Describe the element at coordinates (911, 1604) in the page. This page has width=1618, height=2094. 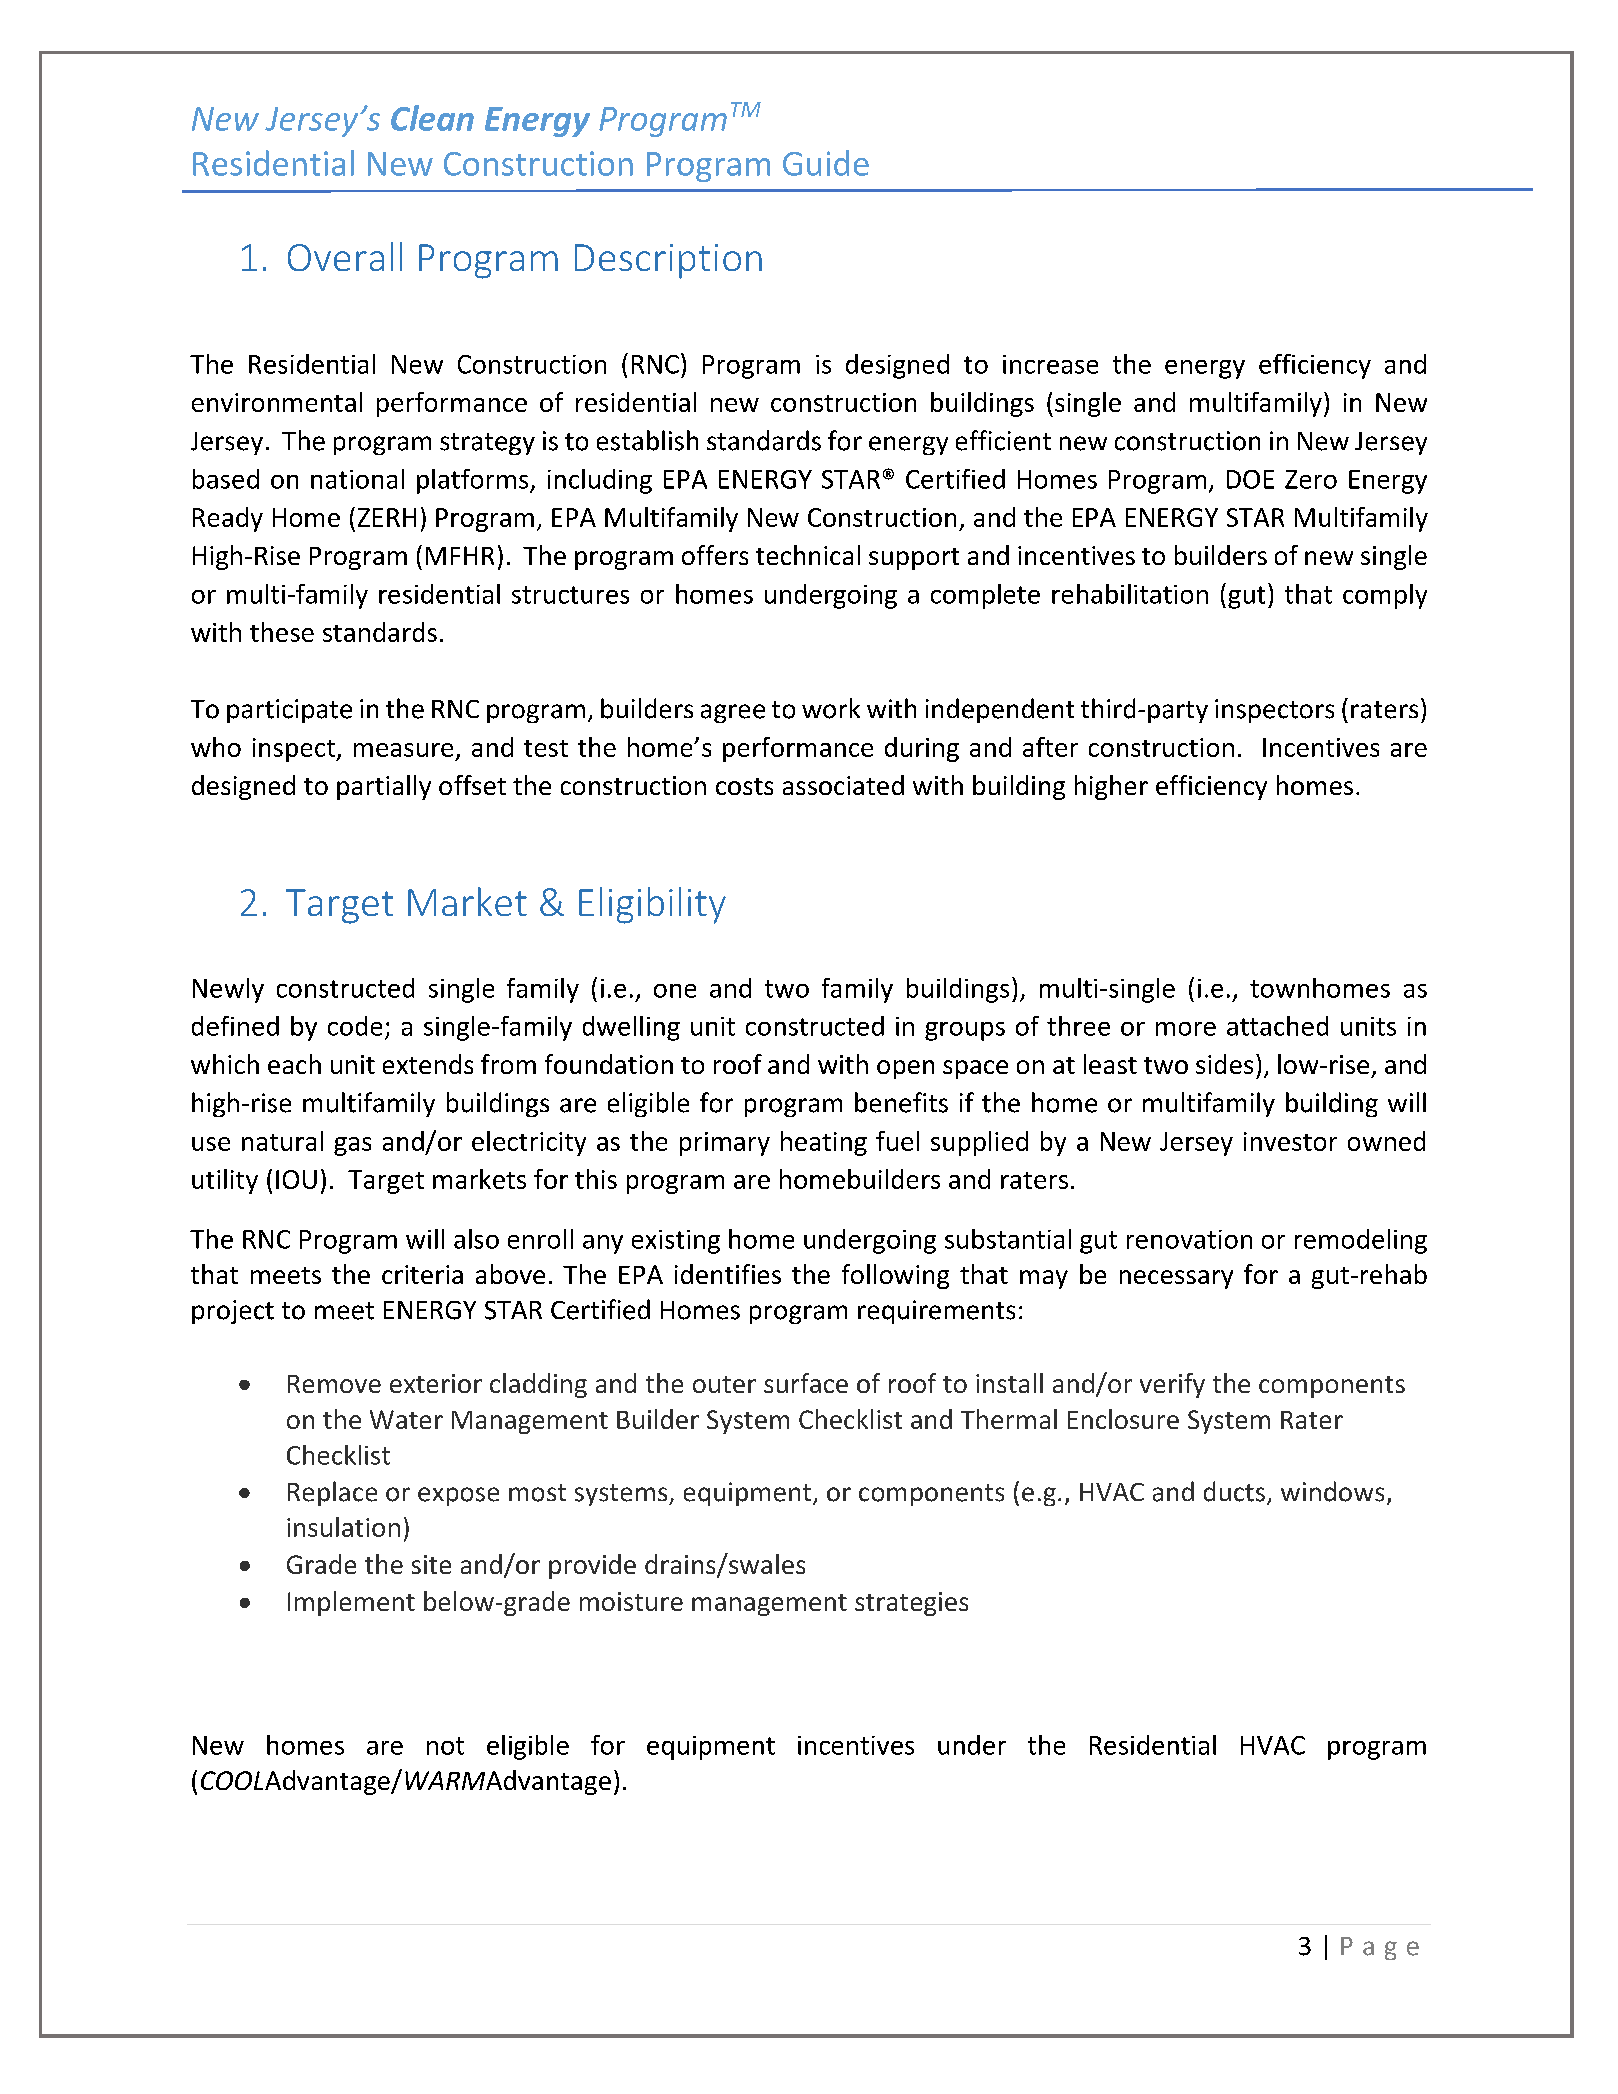
I see `strategies` at that location.
